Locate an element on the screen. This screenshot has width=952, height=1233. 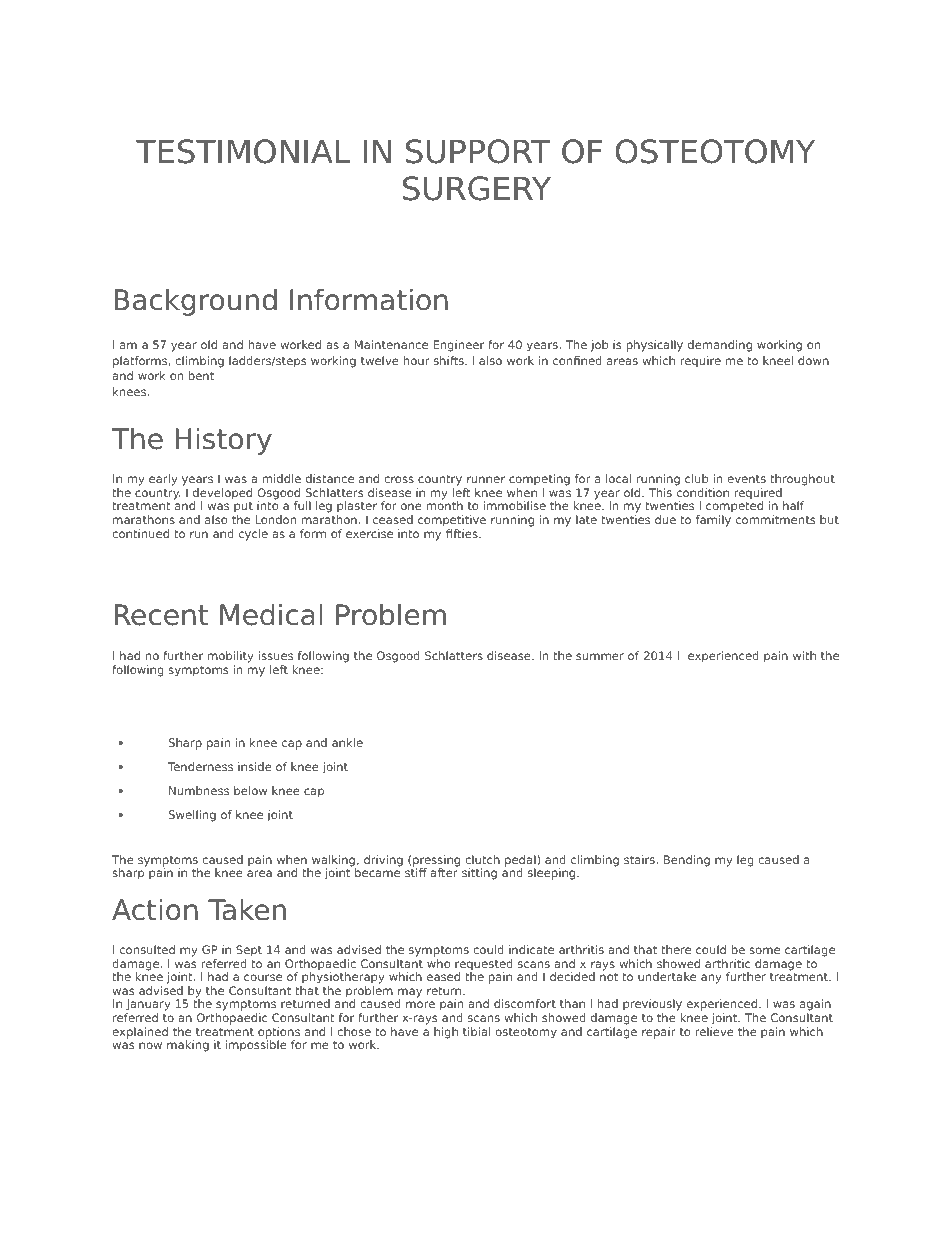
tibial is located at coordinates (476, 1031).
